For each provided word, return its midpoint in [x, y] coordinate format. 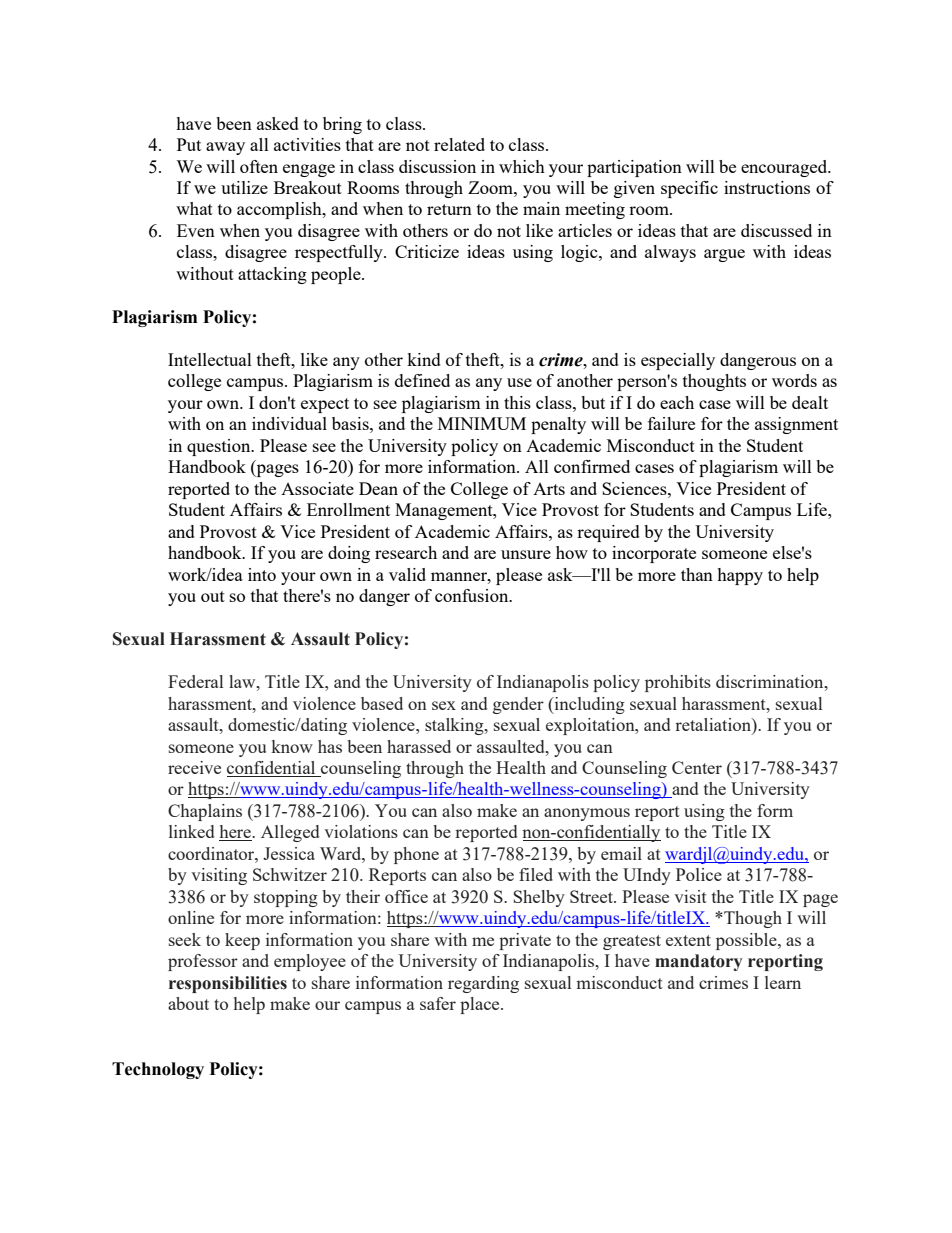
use [519, 382]
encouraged [785, 168]
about [188, 1003]
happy [740, 576]
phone [416, 855]
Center [697, 767]
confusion [473, 595]
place [481, 1005]
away [225, 148]
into [262, 574]
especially [678, 361]
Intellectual [210, 359]
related [459, 144]
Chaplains [205, 812]
